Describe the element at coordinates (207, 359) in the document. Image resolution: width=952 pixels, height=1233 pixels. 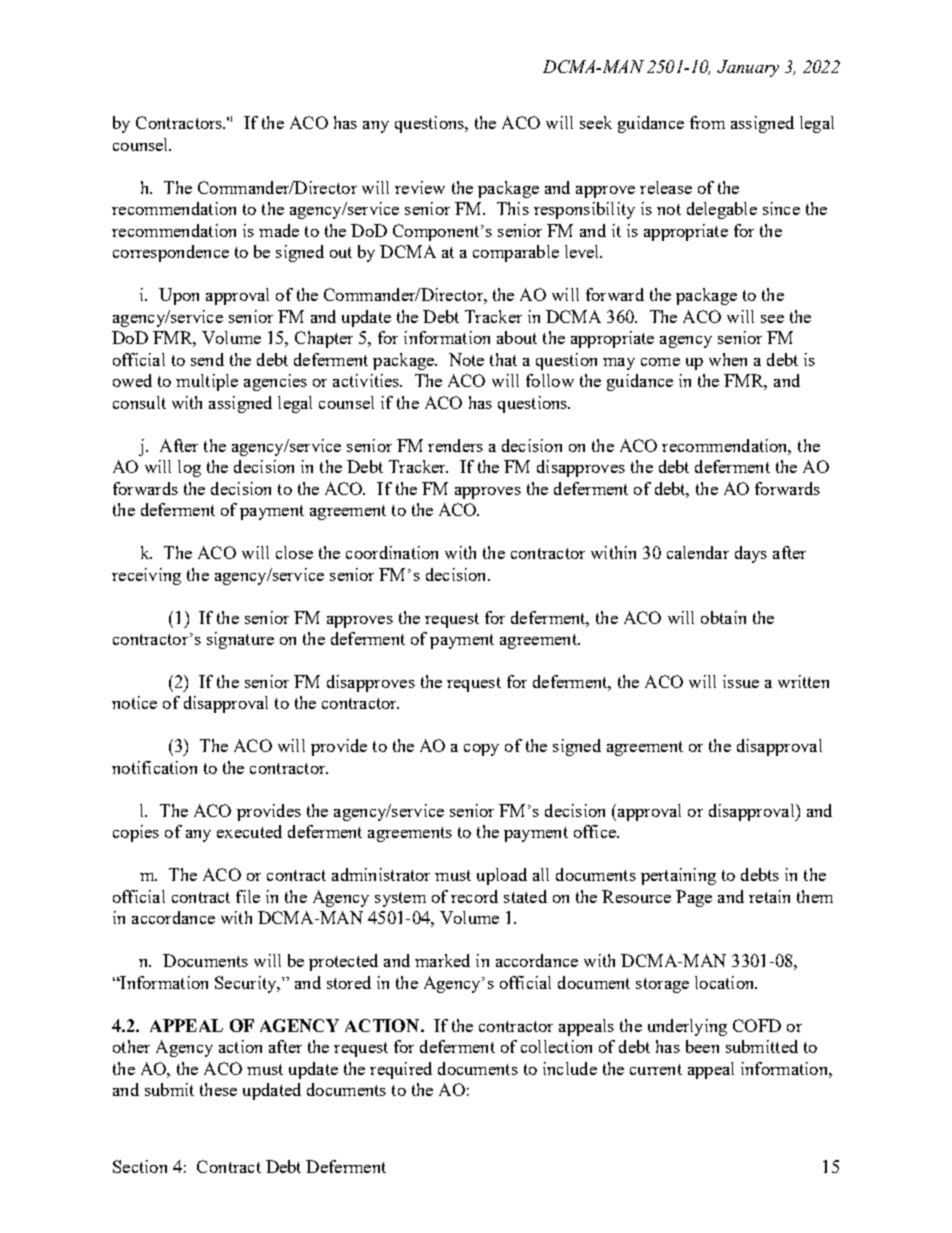
I see `send` at that location.
